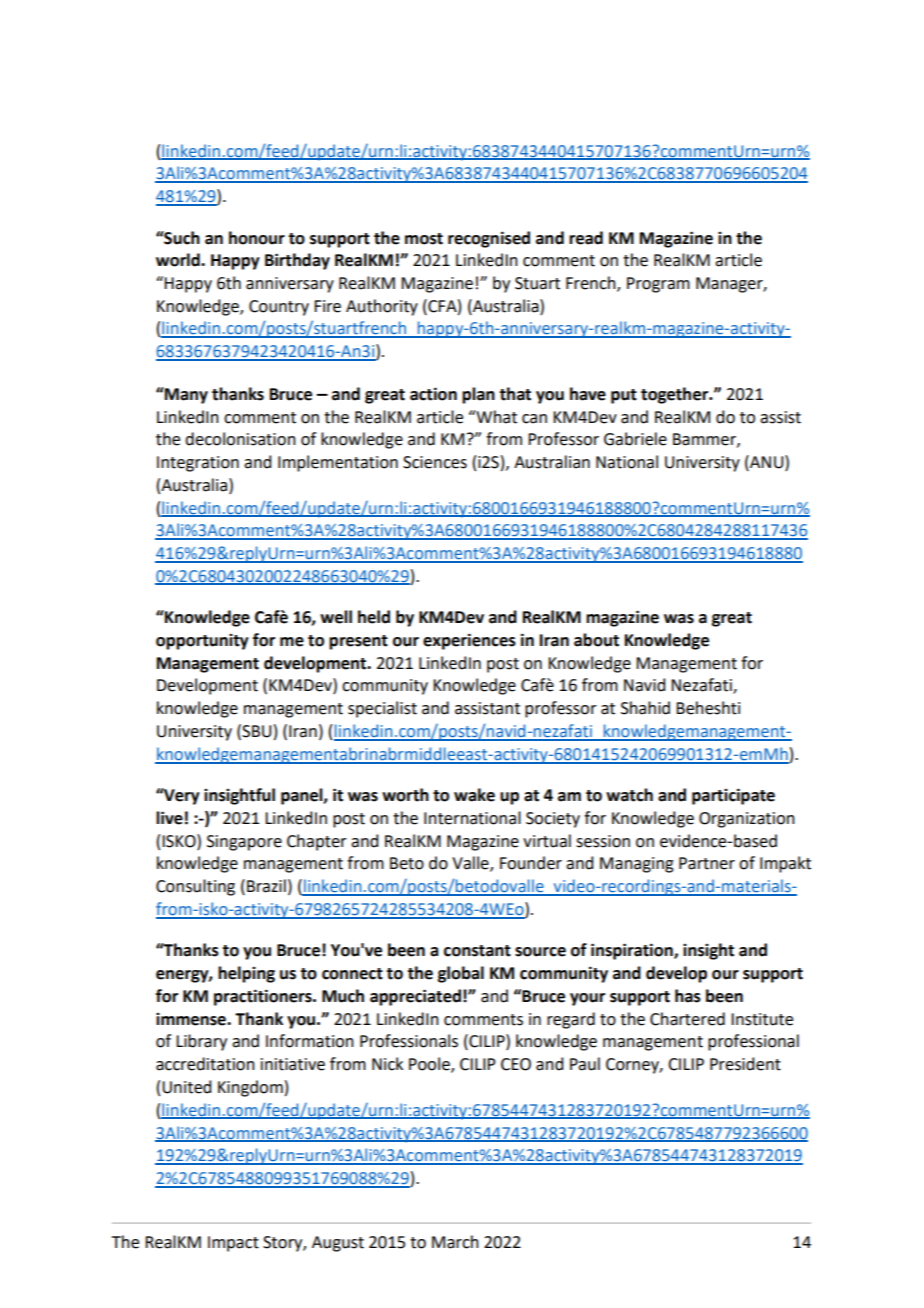 The height and width of the page is (1308, 924). I want to click on Partner, so click(707, 863).
